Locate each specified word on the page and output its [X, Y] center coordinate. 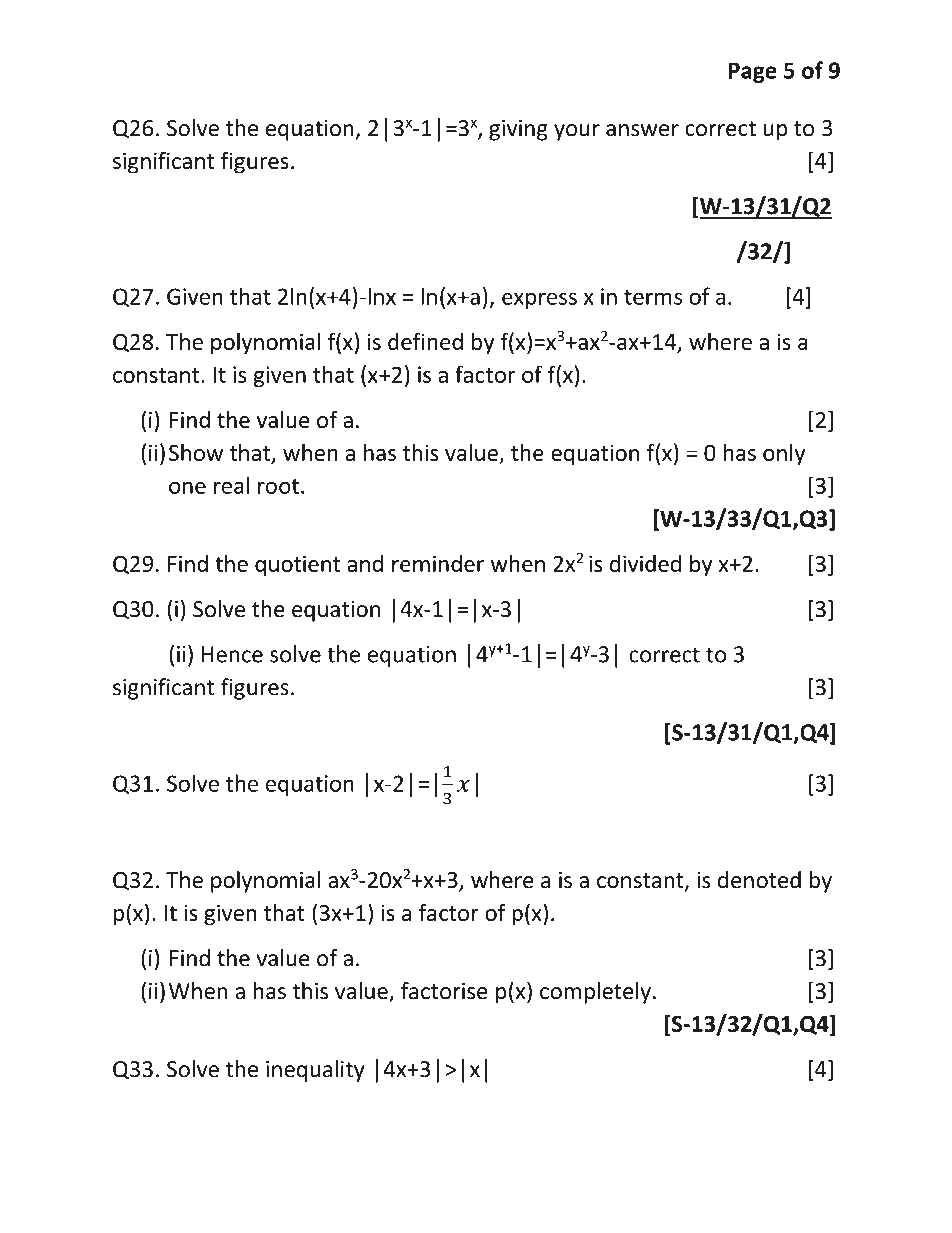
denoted [759, 880]
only [784, 455]
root [278, 486]
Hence [232, 654]
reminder [438, 563]
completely [595, 993]
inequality [315, 1071]
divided [645, 563]
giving [518, 130]
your [577, 132]
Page [753, 72]
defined [425, 341]
